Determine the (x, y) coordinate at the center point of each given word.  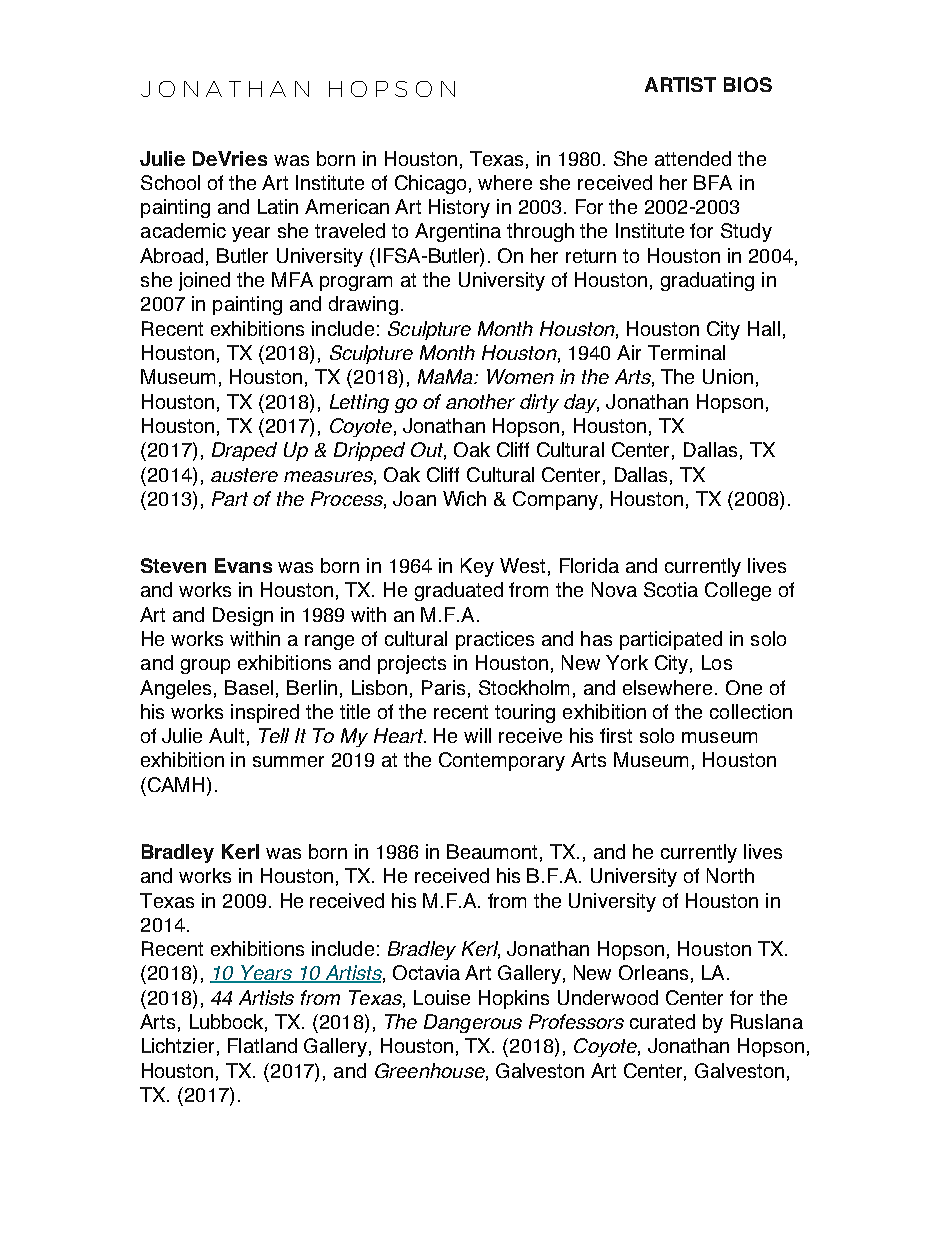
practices (495, 640)
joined (204, 281)
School (170, 182)
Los (717, 662)
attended (693, 158)
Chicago (430, 184)
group (205, 666)
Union (728, 376)
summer (288, 761)
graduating (707, 281)
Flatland (262, 1045)
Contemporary (502, 761)
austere (244, 475)
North (730, 875)
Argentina (458, 232)
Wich (464, 498)
